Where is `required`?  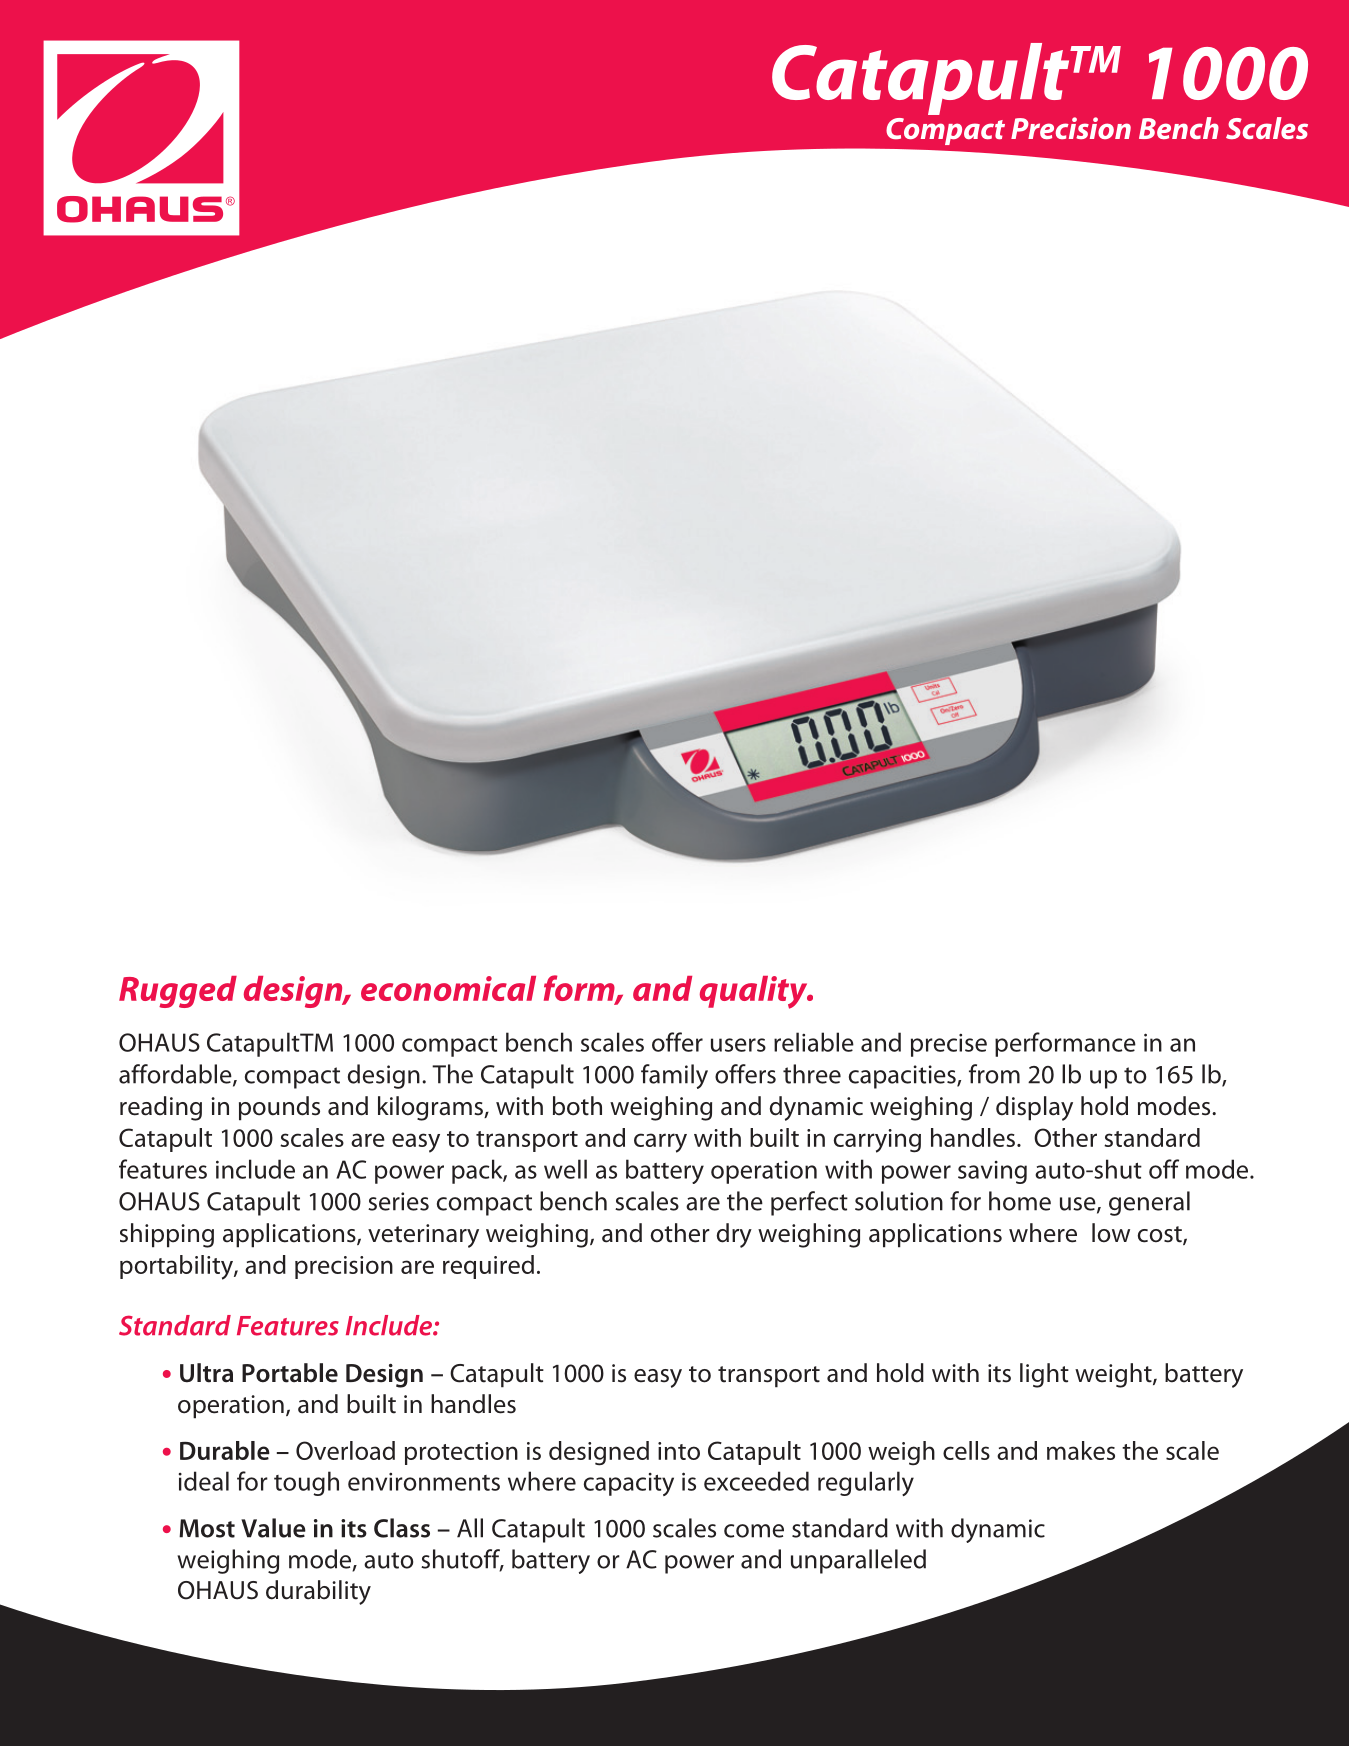 required is located at coordinates (488, 1267).
